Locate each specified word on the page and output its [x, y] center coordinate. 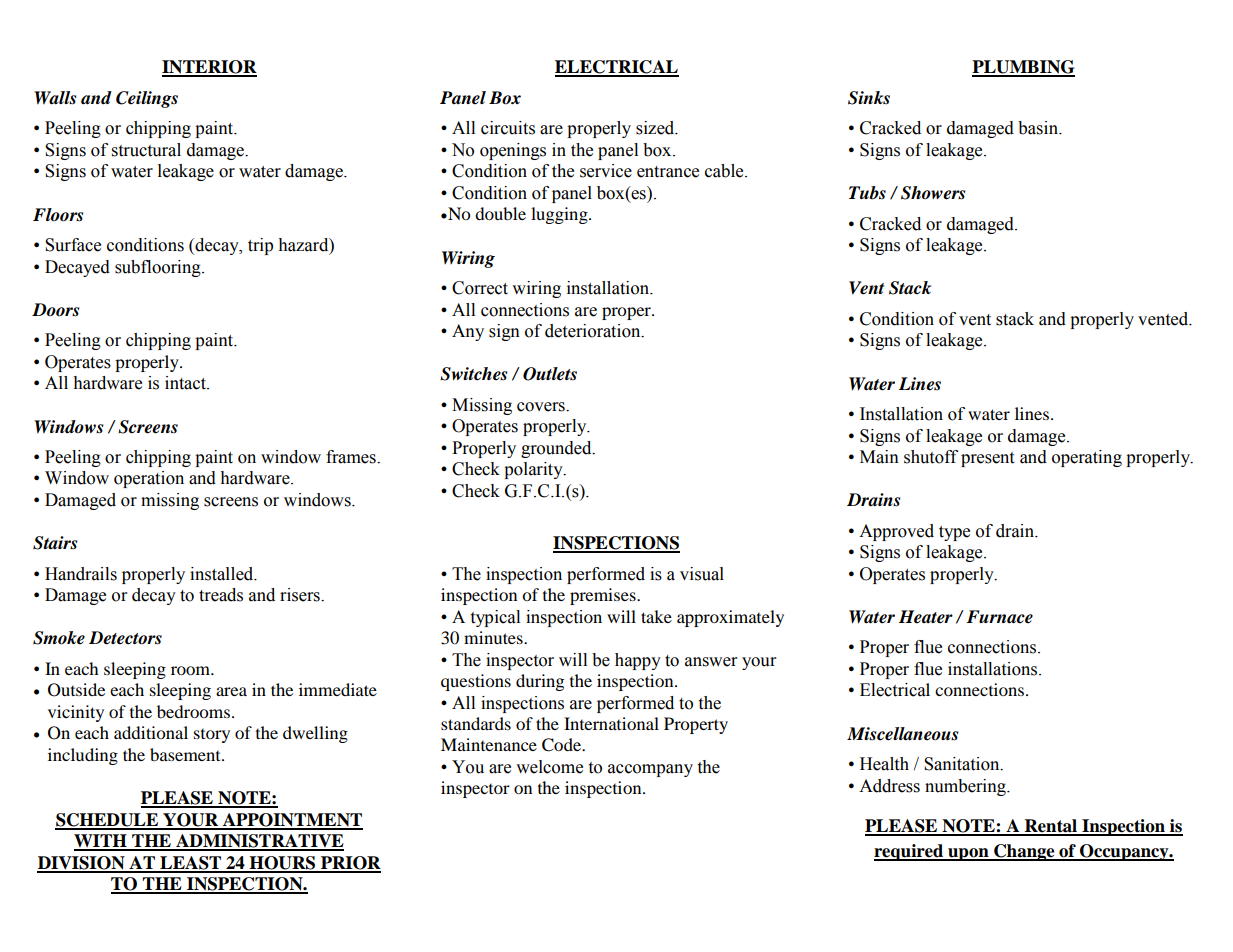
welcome [549, 767]
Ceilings [147, 99]
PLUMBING [1023, 68]
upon [968, 854]
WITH [101, 842]
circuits [508, 128]
